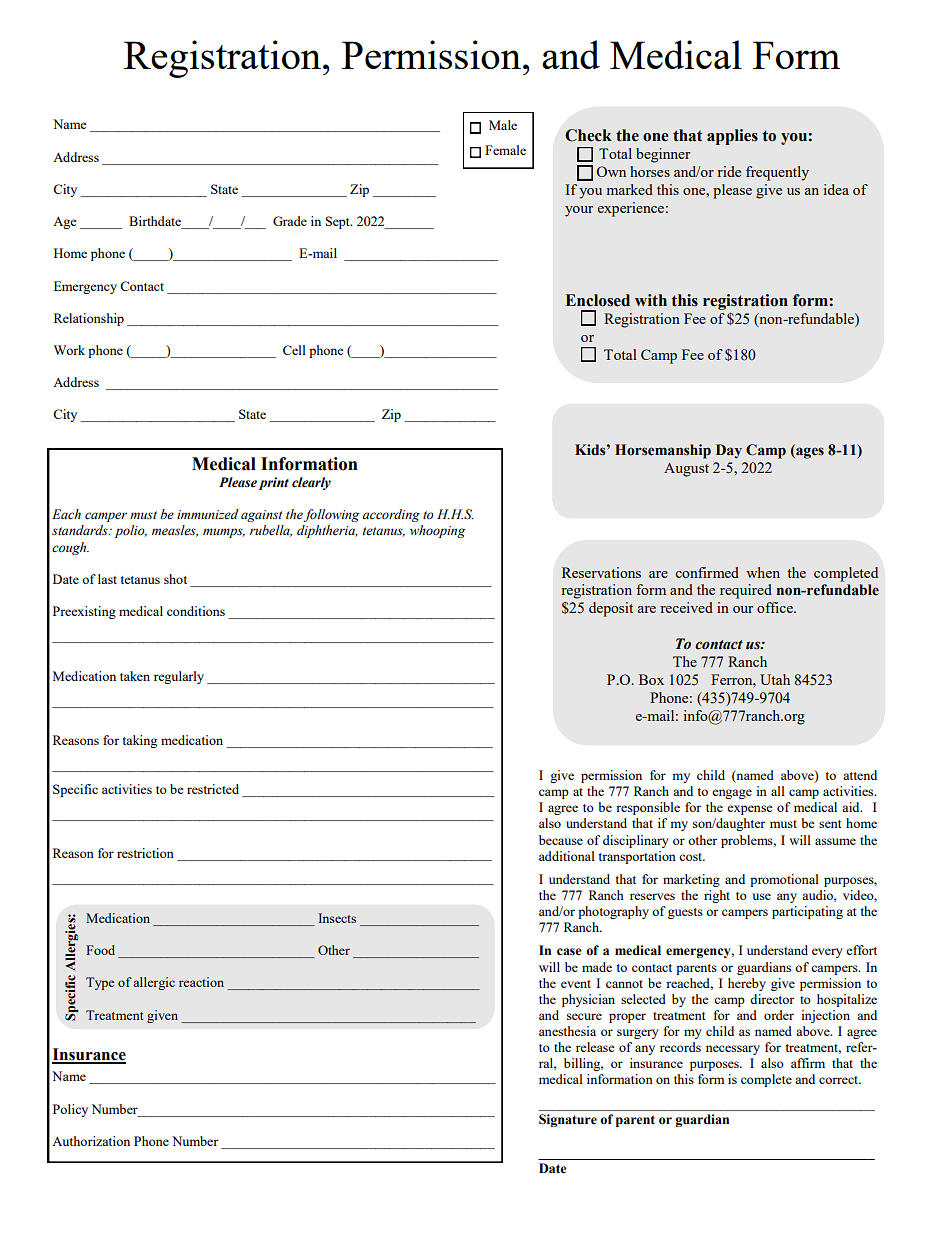 The height and width of the document is (1233, 952). Describe the element at coordinates (290, 221) in the document. I see `Grade` at that location.
